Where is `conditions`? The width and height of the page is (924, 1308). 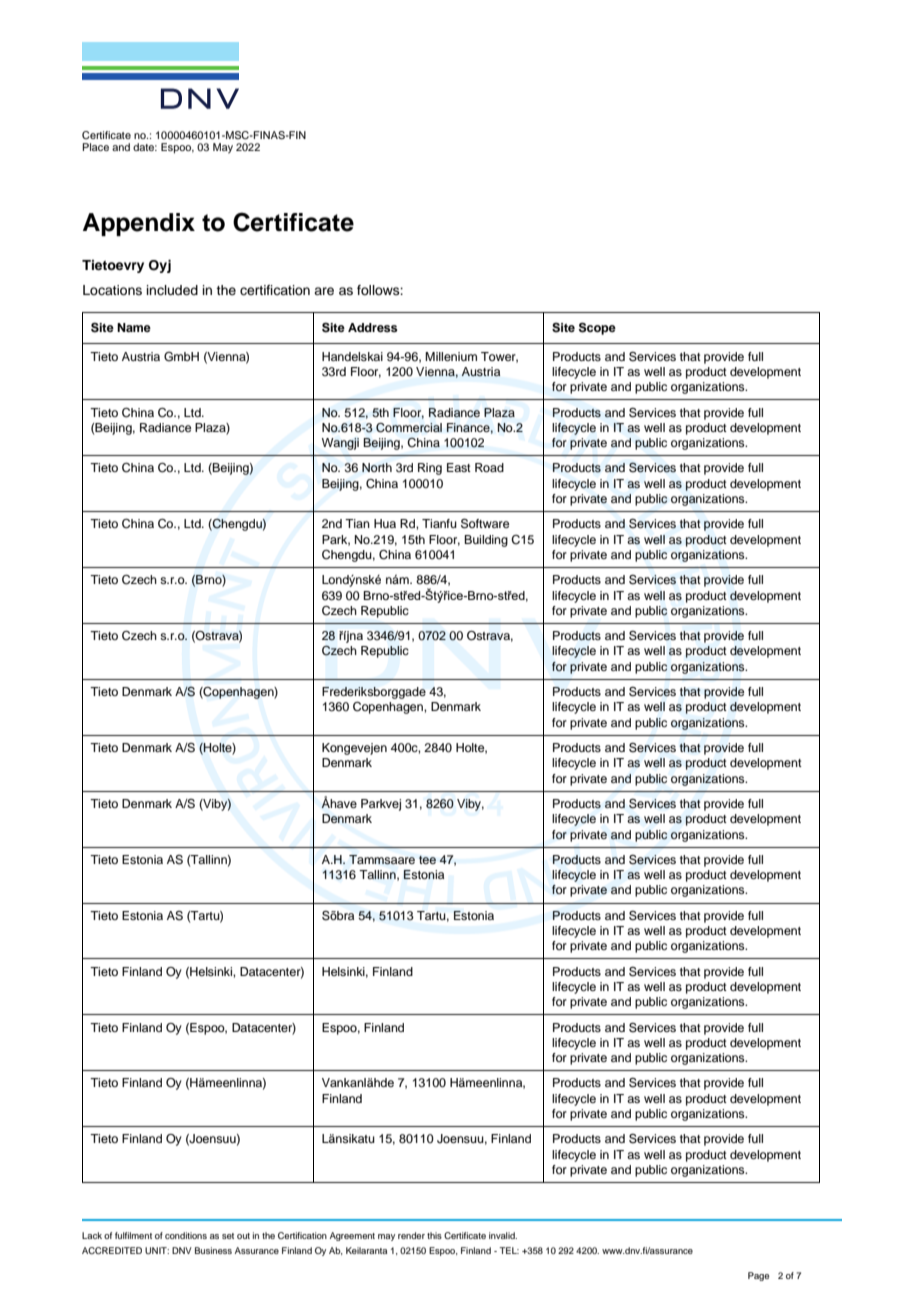
conditions is located at coordinates (186, 1235).
